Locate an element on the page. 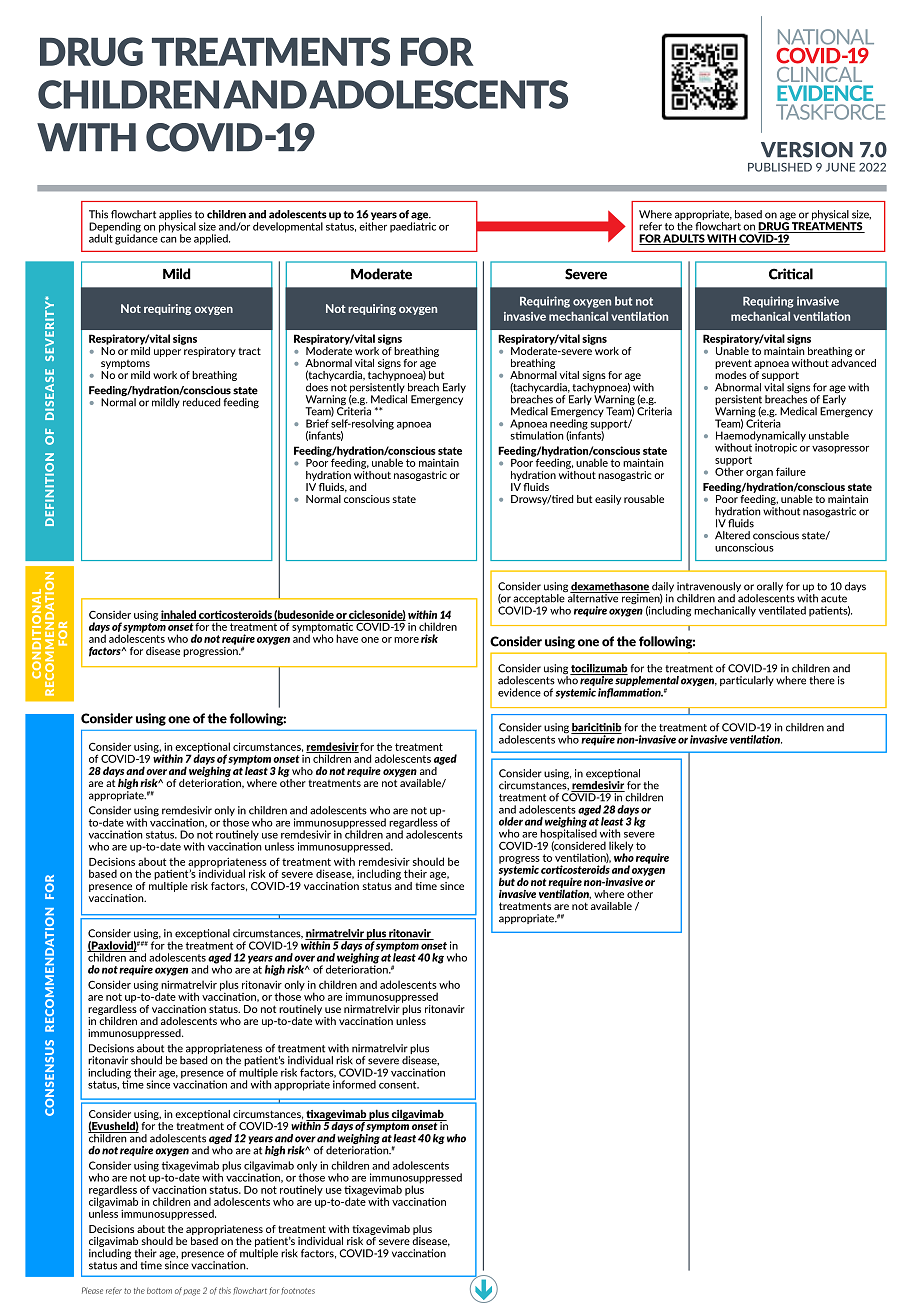 The image size is (924, 1308). applies is located at coordinates (175, 216).
